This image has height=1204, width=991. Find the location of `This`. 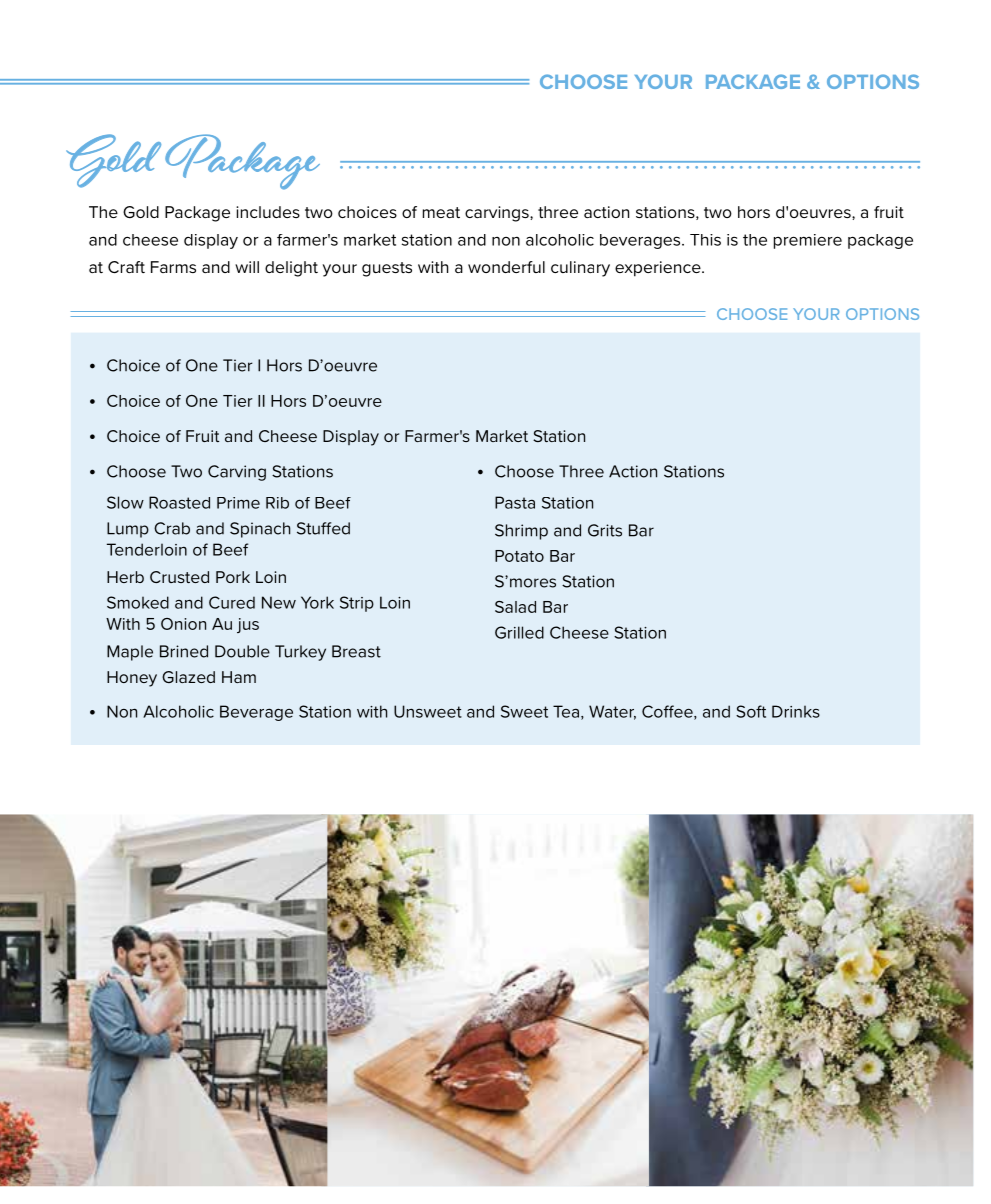

This is located at coordinates (705, 240).
